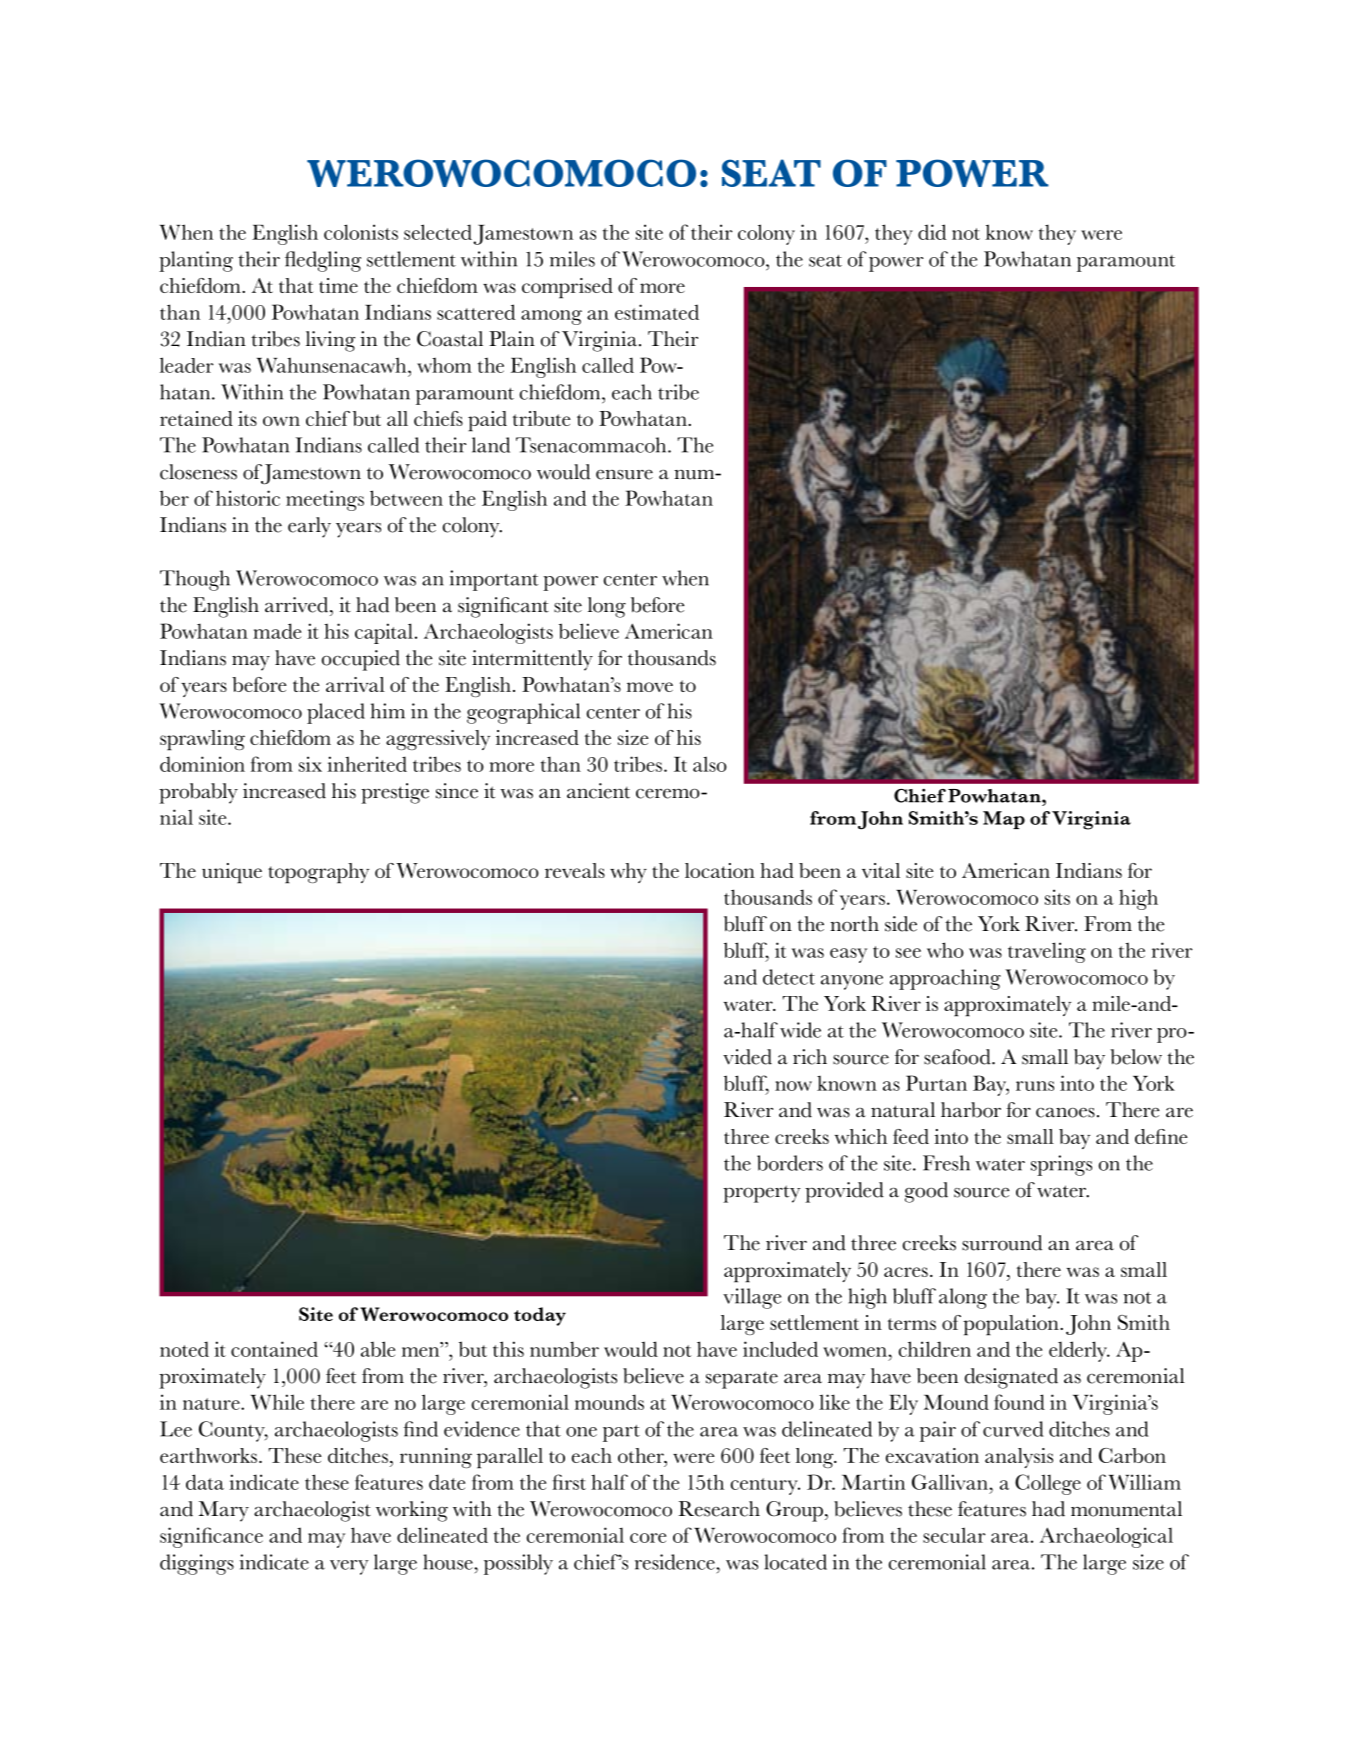 This screenshot has width=1356, height=1755. Describe the element at coordinates (1035, 1086) in the screenshot. I see `runs` at that location.
